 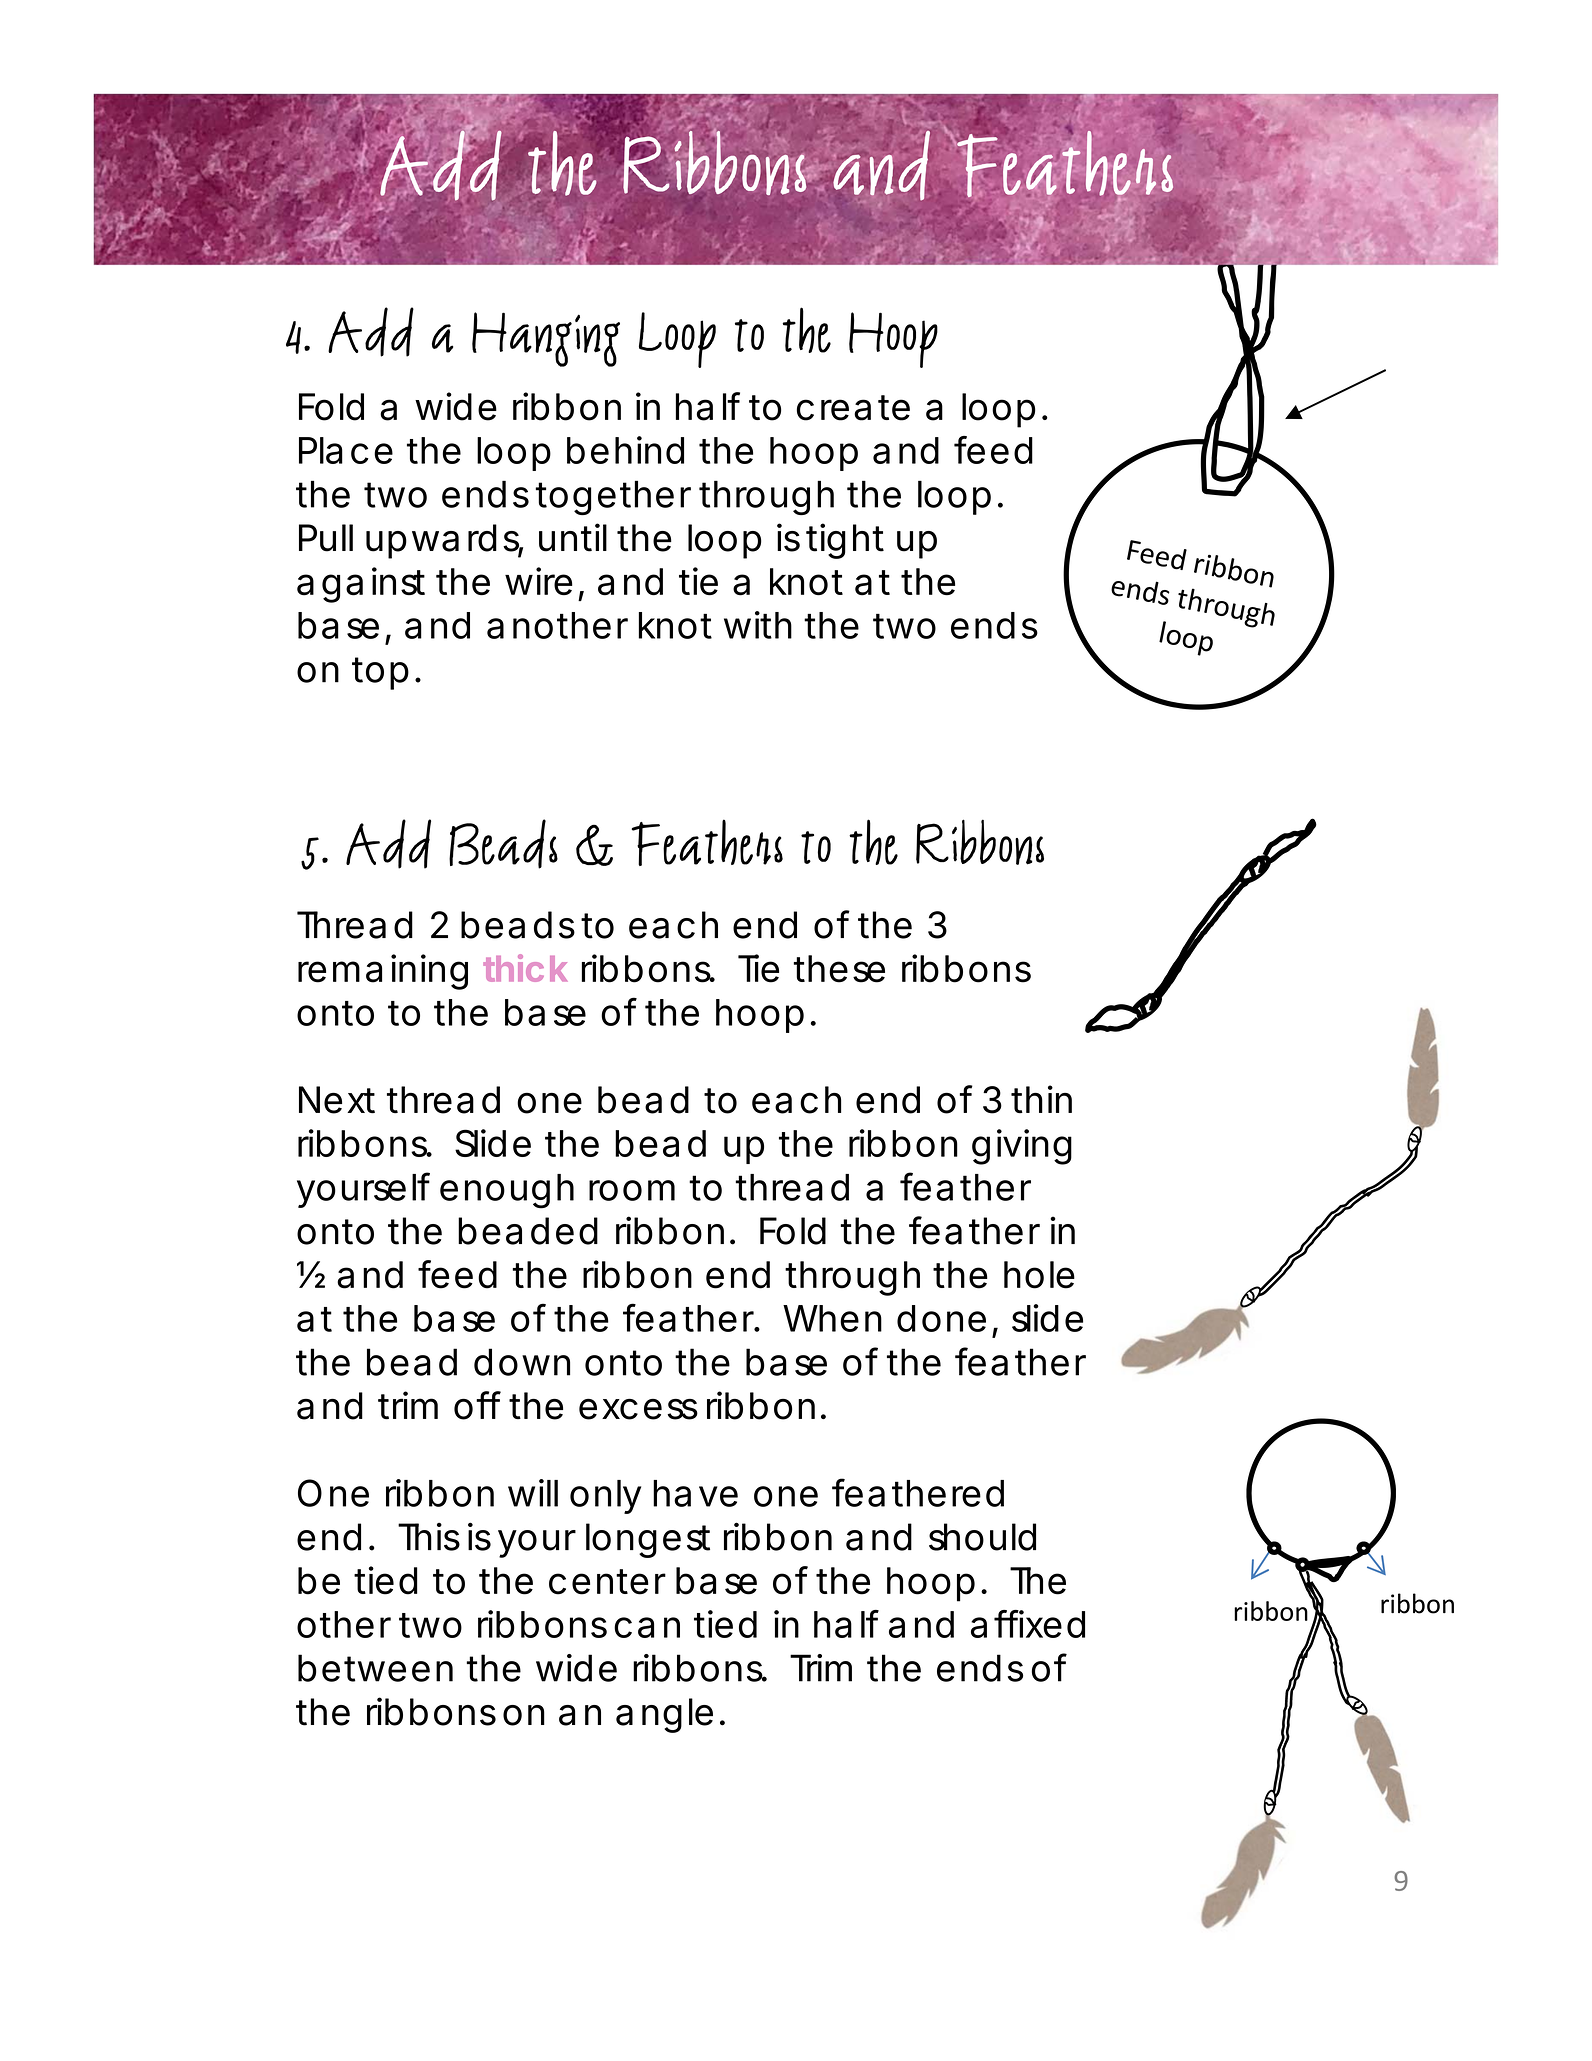 I want to click on create, so click(x=853, y=408).
